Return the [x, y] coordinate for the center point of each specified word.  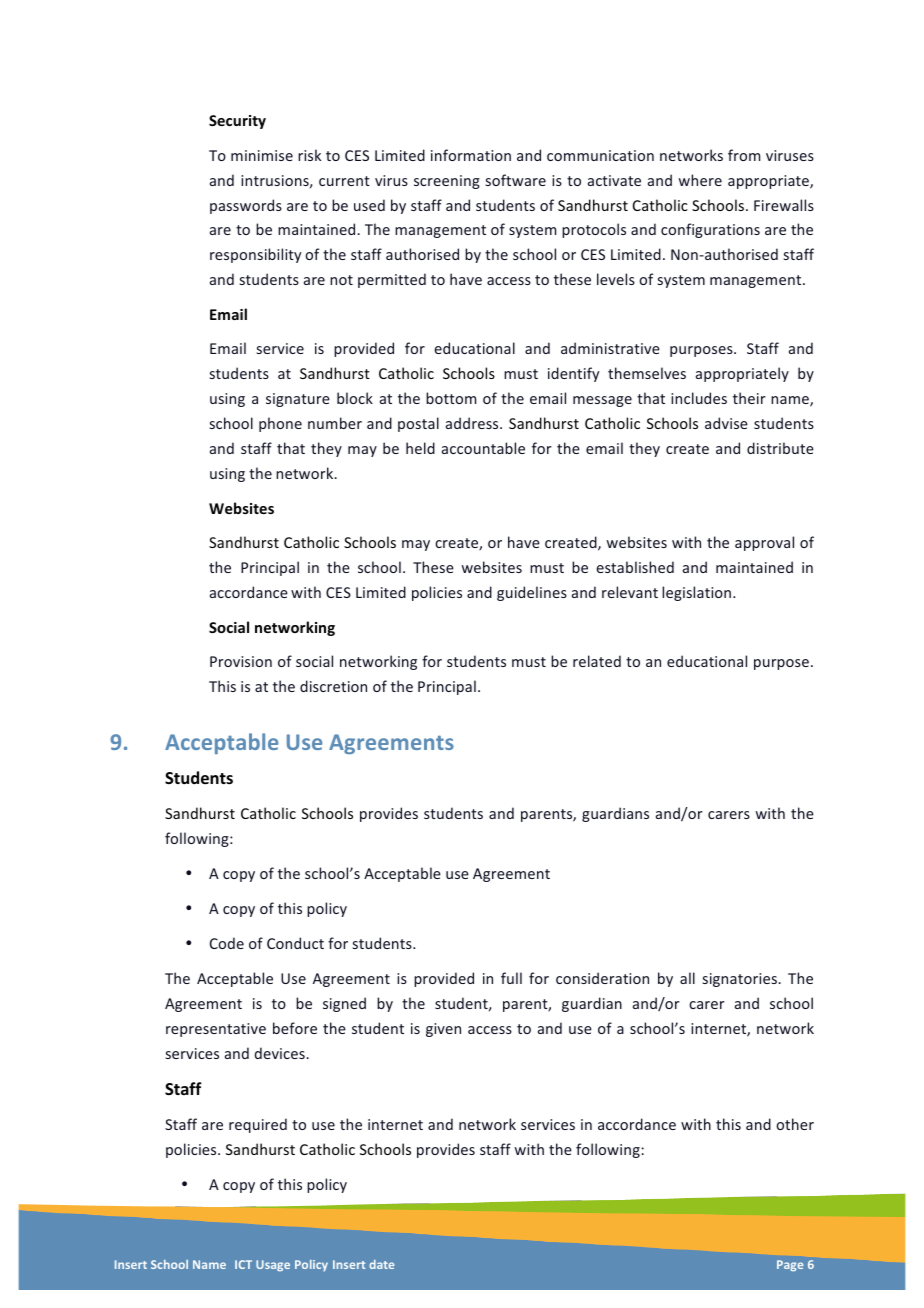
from [744, 155]
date [381, 1264]
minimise [262, 155]
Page [790, 1266]
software [516, 180]
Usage [273, 1265]
